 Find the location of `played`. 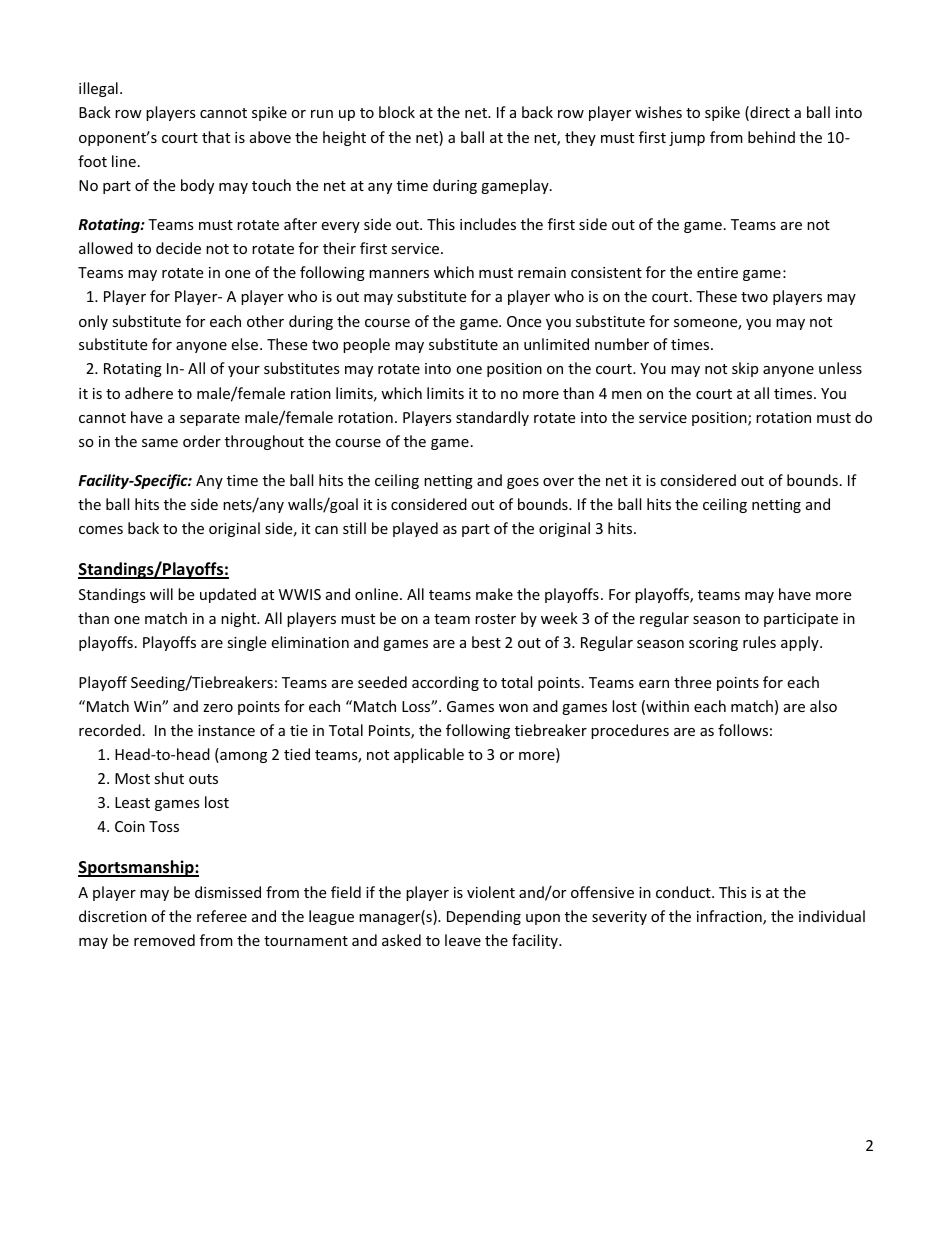

played is located at coordinates (415, 529).
